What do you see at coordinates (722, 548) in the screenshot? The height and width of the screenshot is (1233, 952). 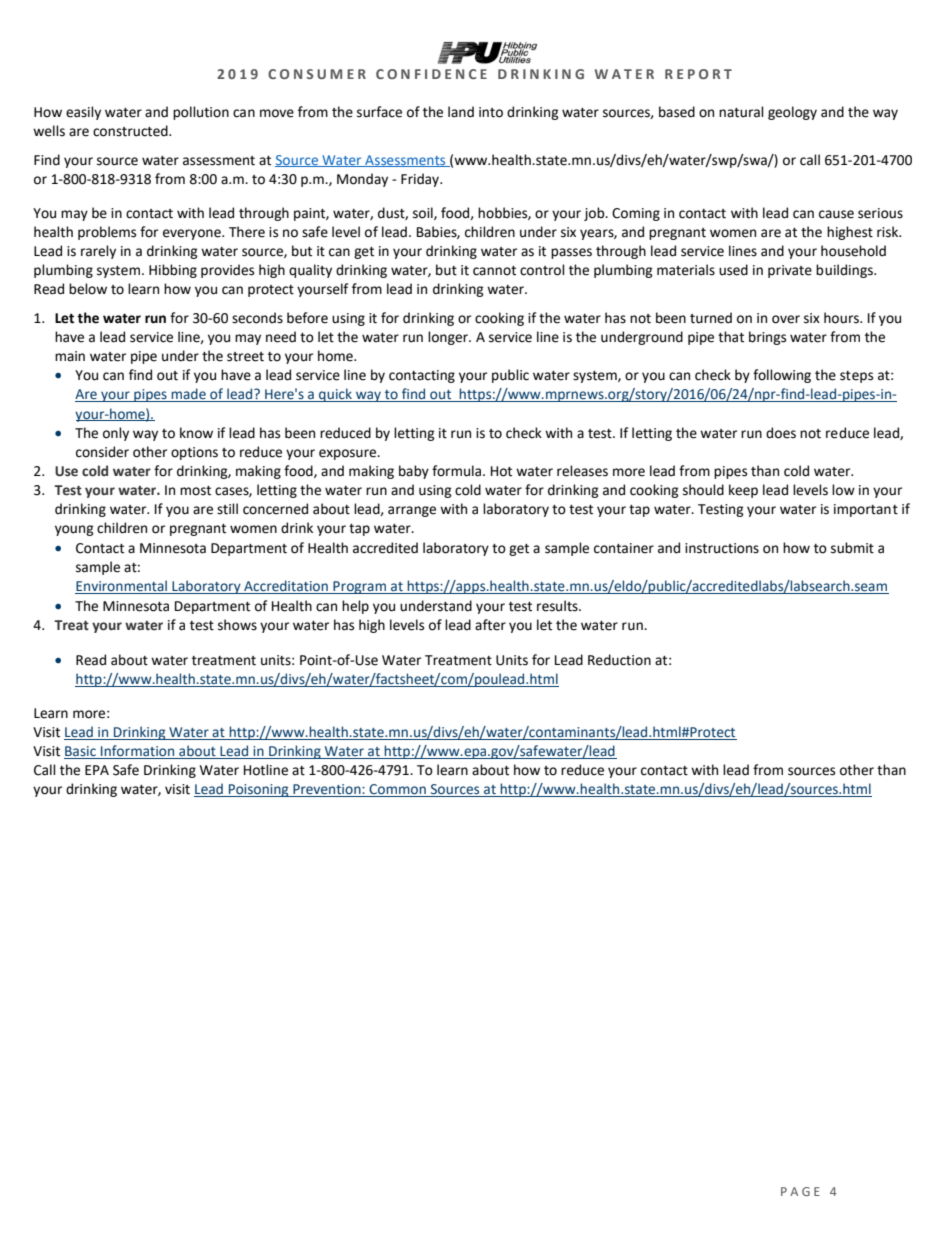 I see `instructions` at bounding box center [722, 548].
